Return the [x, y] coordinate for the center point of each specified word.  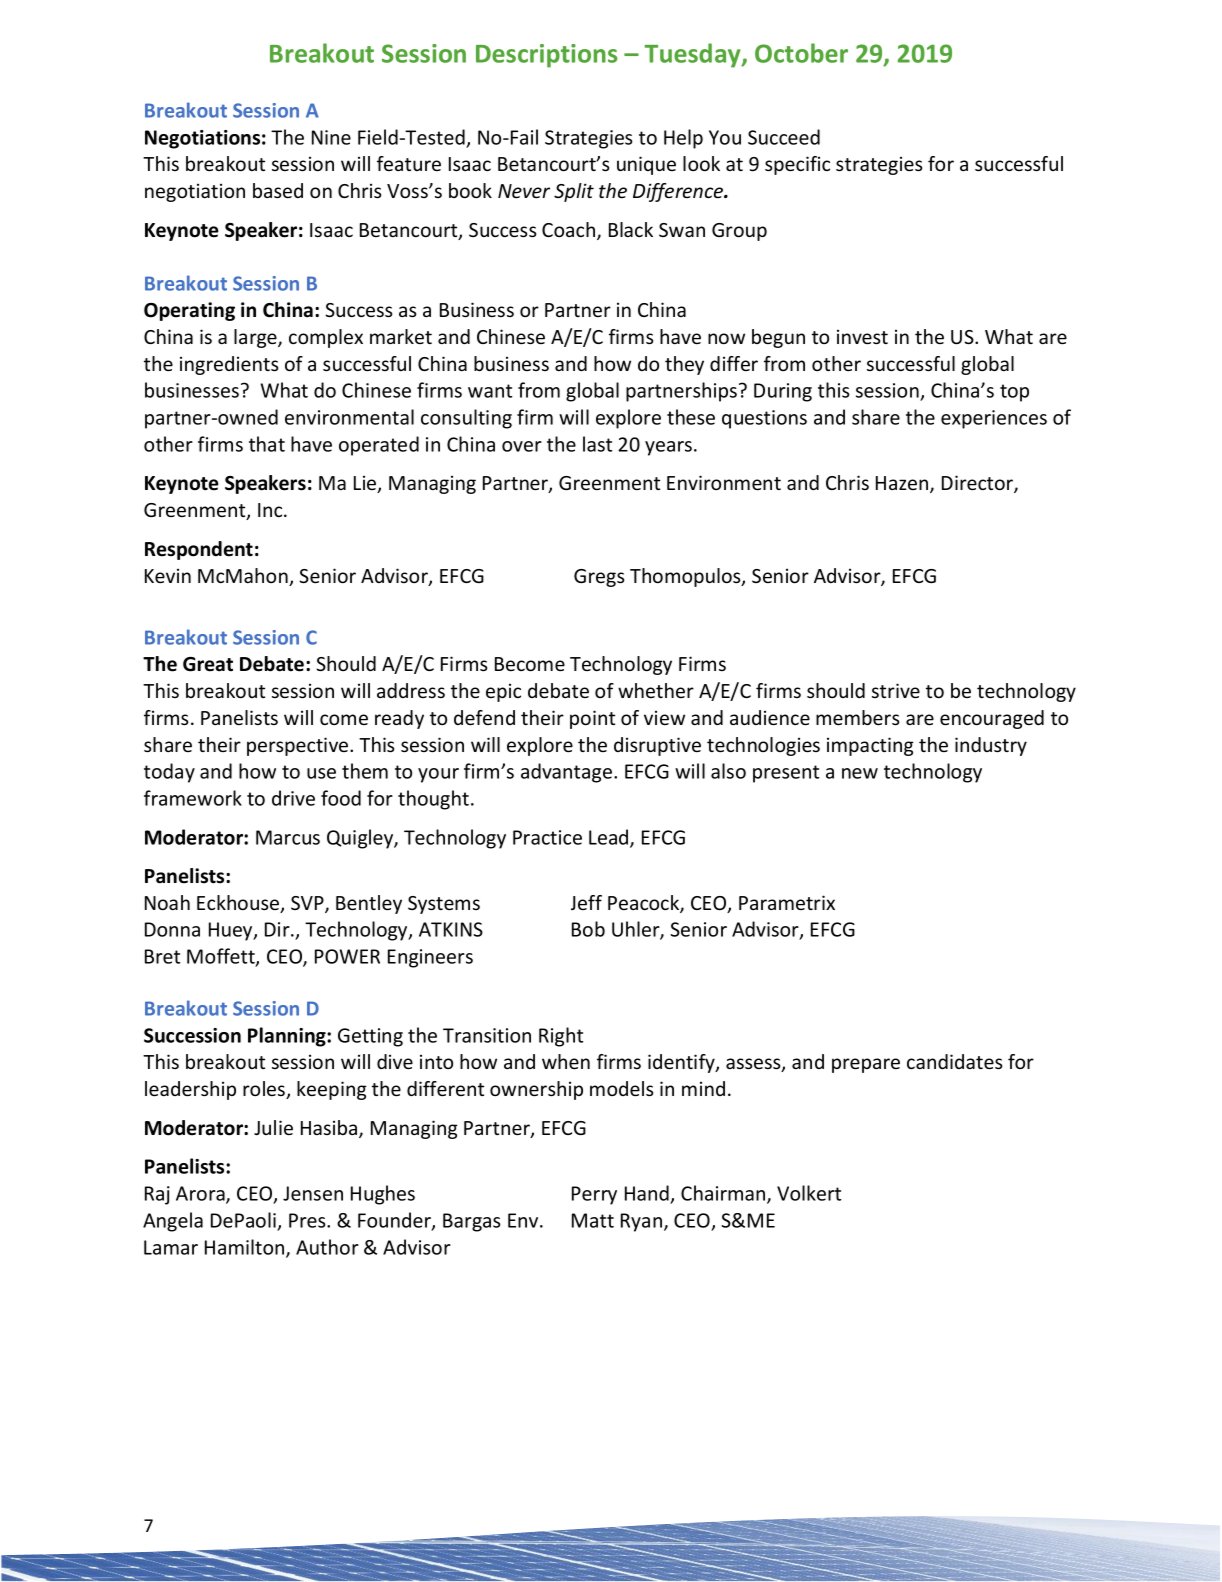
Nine [331, 137]
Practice [547, 837]
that [267, 444]
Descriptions [546, 56]
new [860, 773]
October [801, 53]
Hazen [903, 484]
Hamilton [246, 1248]
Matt [593, 1220]
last [597, 444]
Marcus [288, 837]
